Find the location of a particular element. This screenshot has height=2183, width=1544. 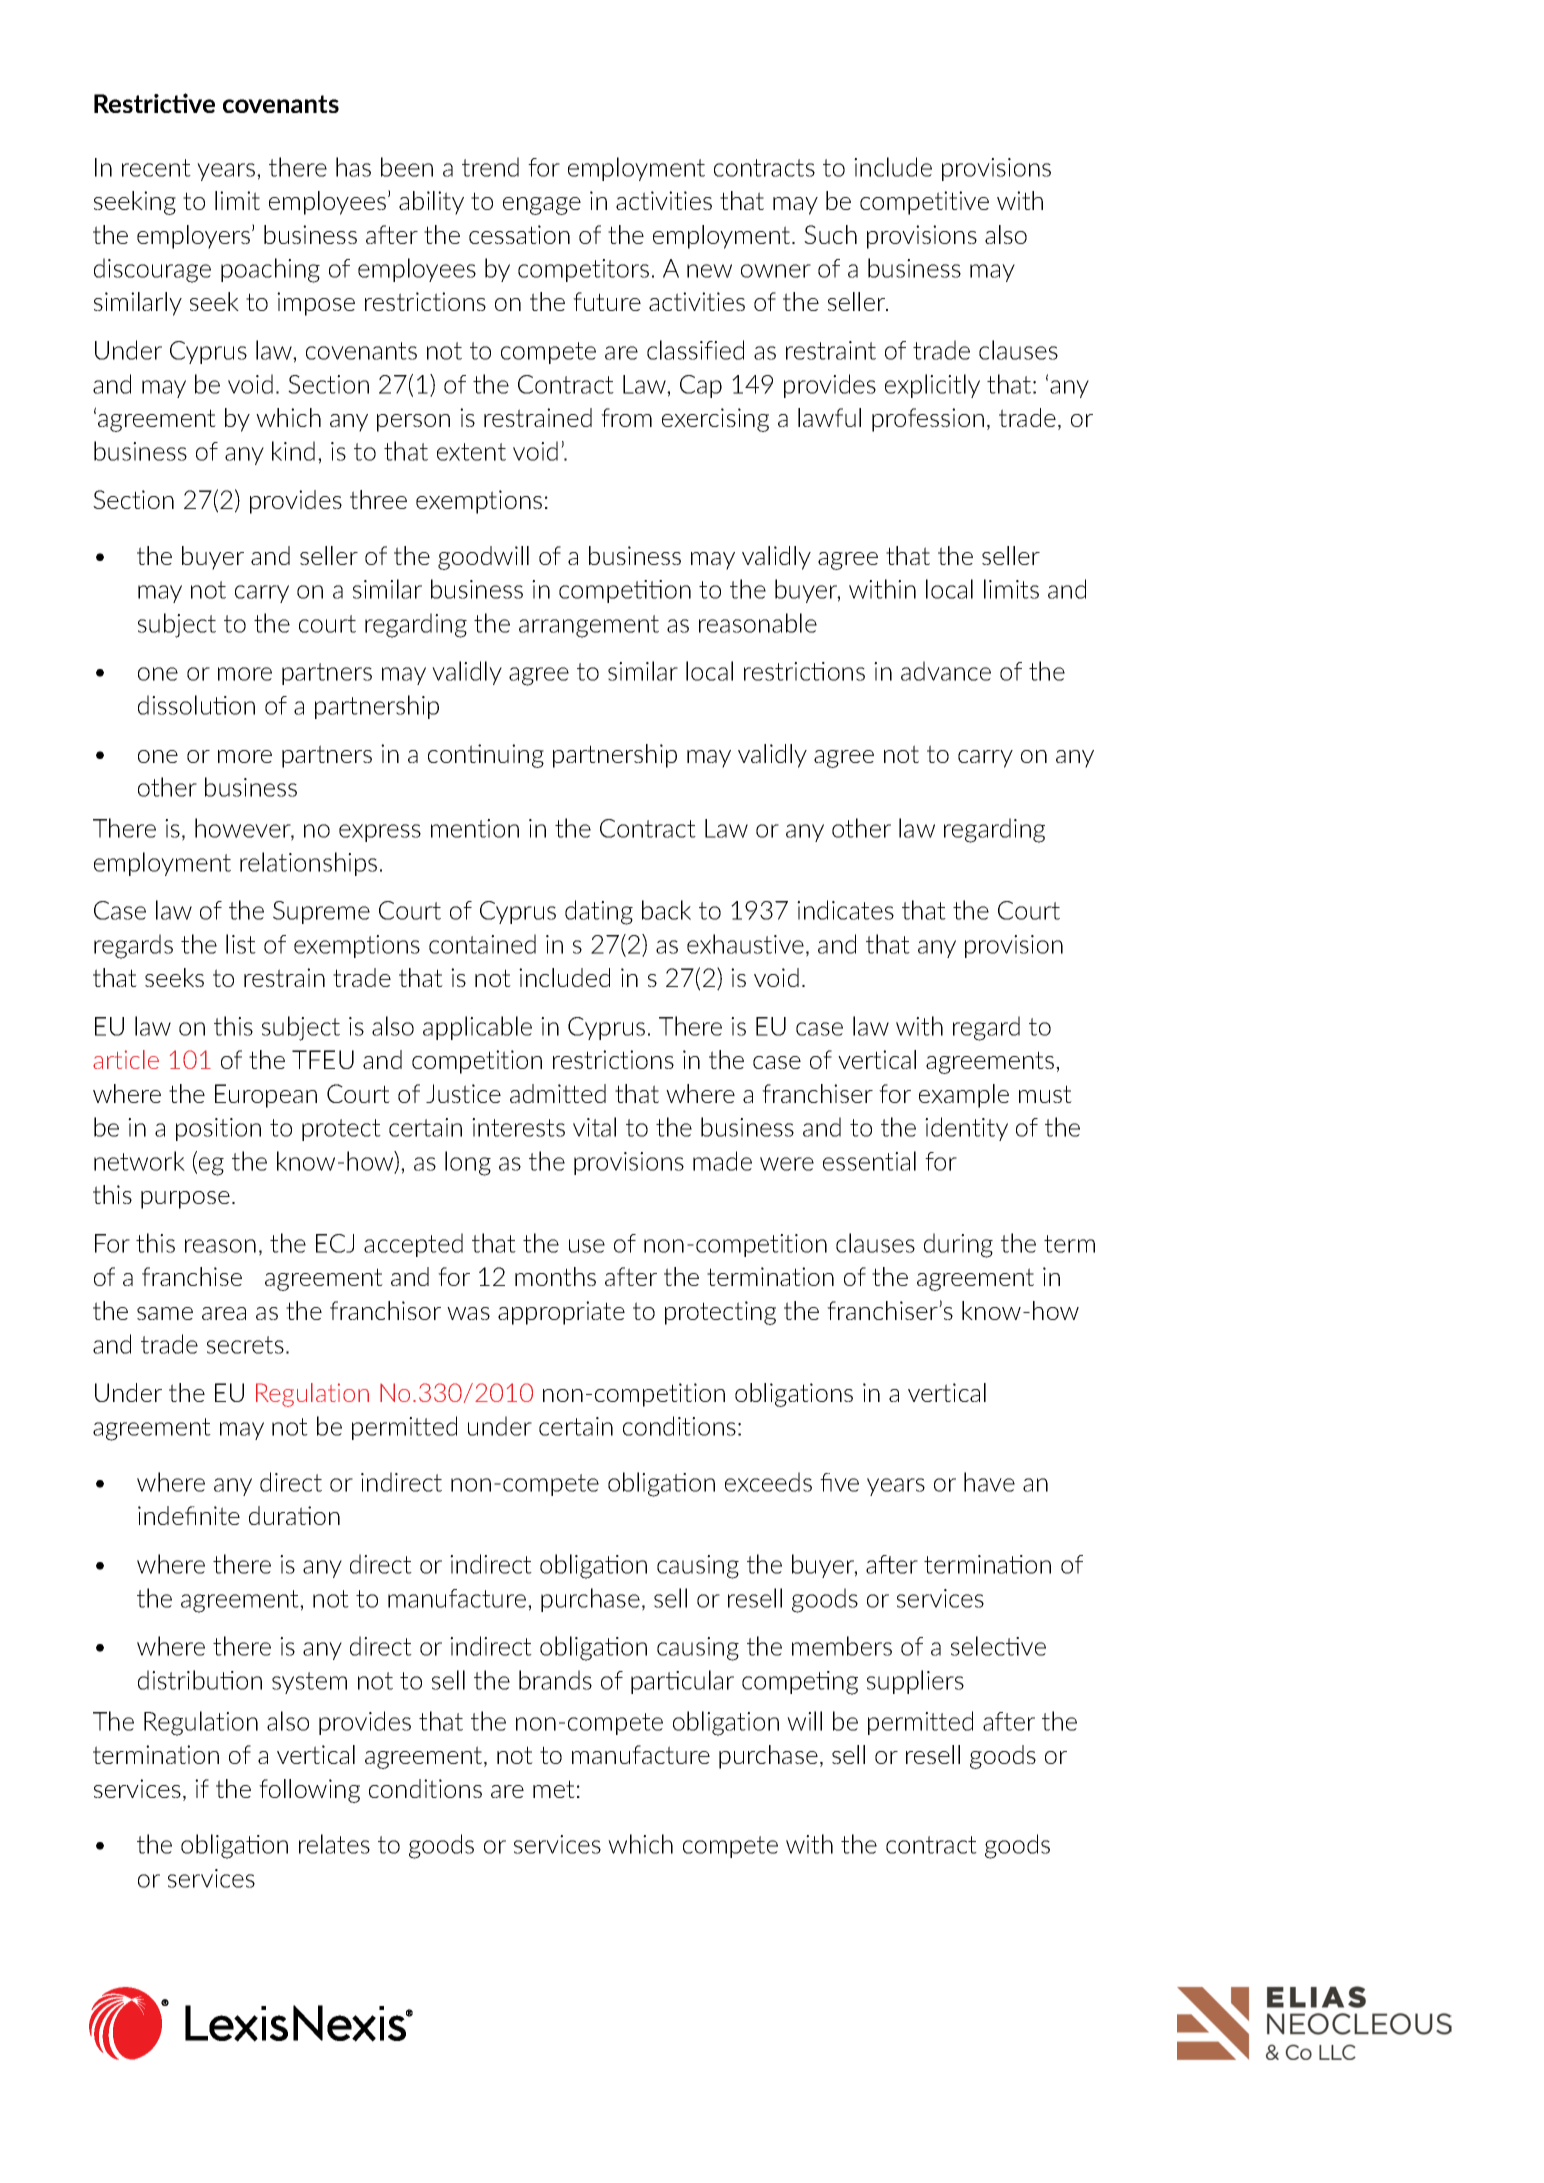

list is located at coordinates (241, 944).
